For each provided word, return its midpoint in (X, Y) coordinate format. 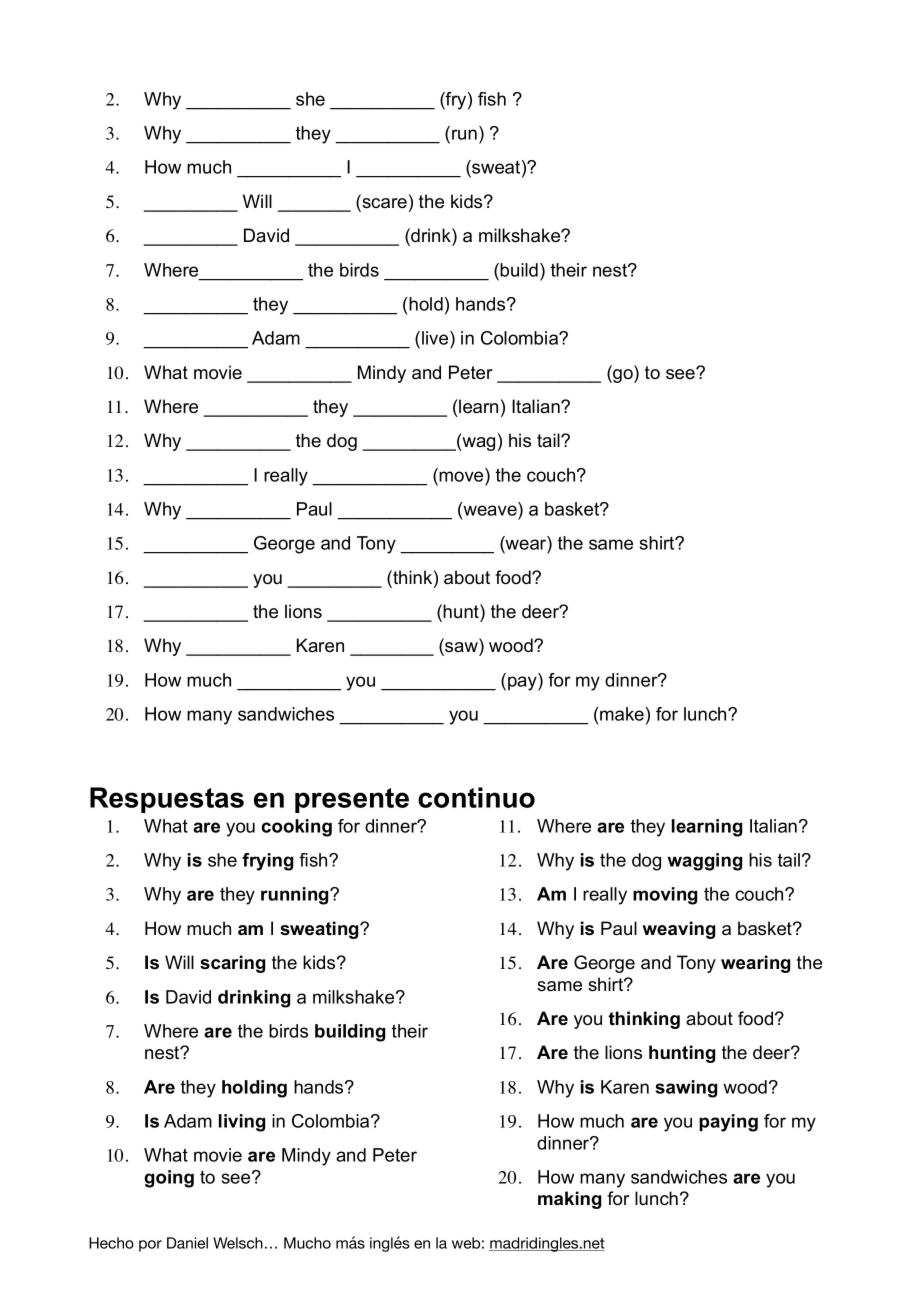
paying (728, 1123)
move (461, 476)
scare (383, 204)
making (569, 1200)
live (436, 339)
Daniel (187, 1243)
